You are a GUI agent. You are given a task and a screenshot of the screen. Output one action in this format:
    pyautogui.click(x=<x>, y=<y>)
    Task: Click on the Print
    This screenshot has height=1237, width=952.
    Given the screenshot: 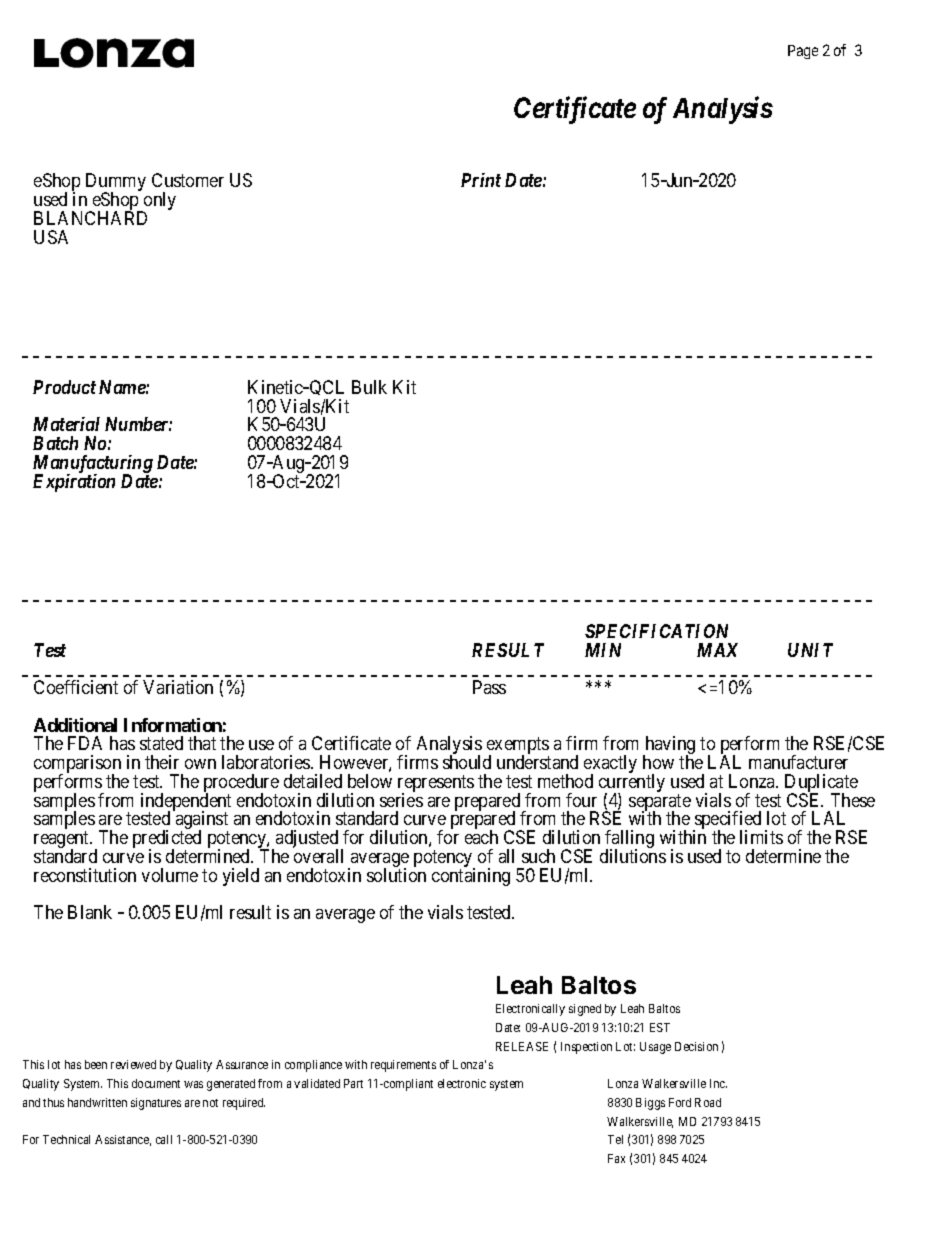 What is the action you would take?
    pyautogui.click(x=481, y=180)
